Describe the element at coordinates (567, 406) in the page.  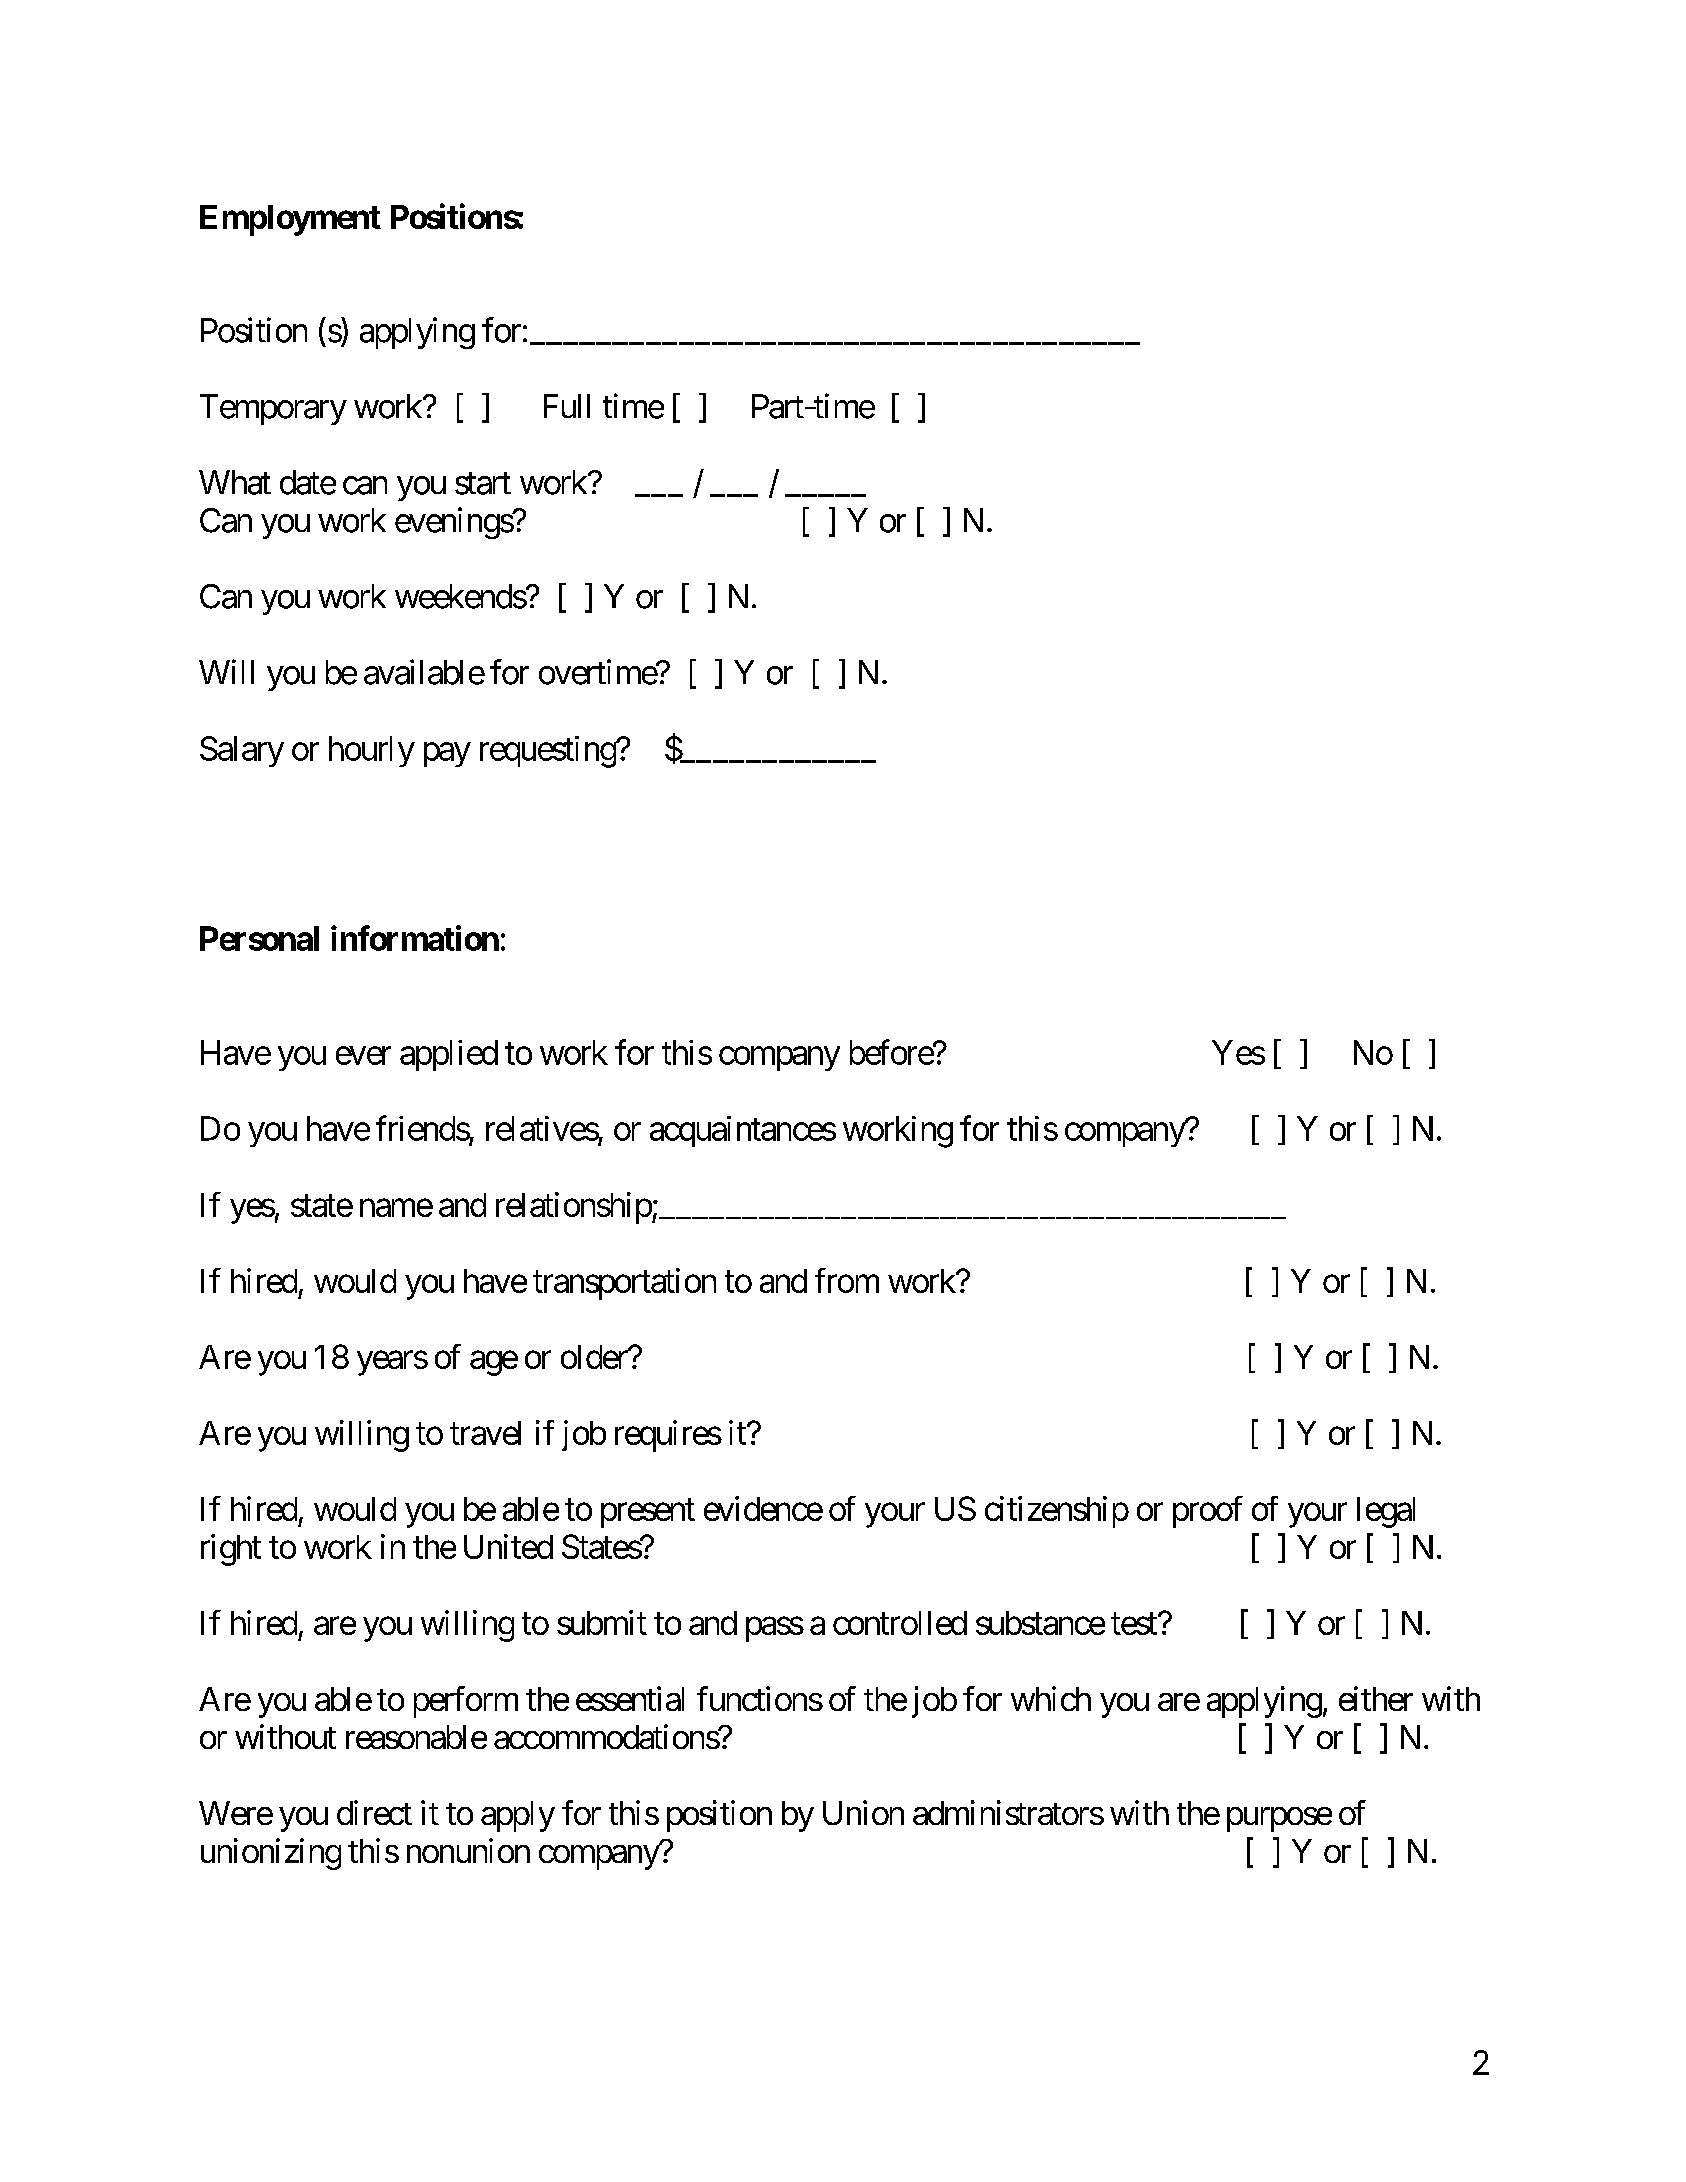
I see `Full` at that location.
